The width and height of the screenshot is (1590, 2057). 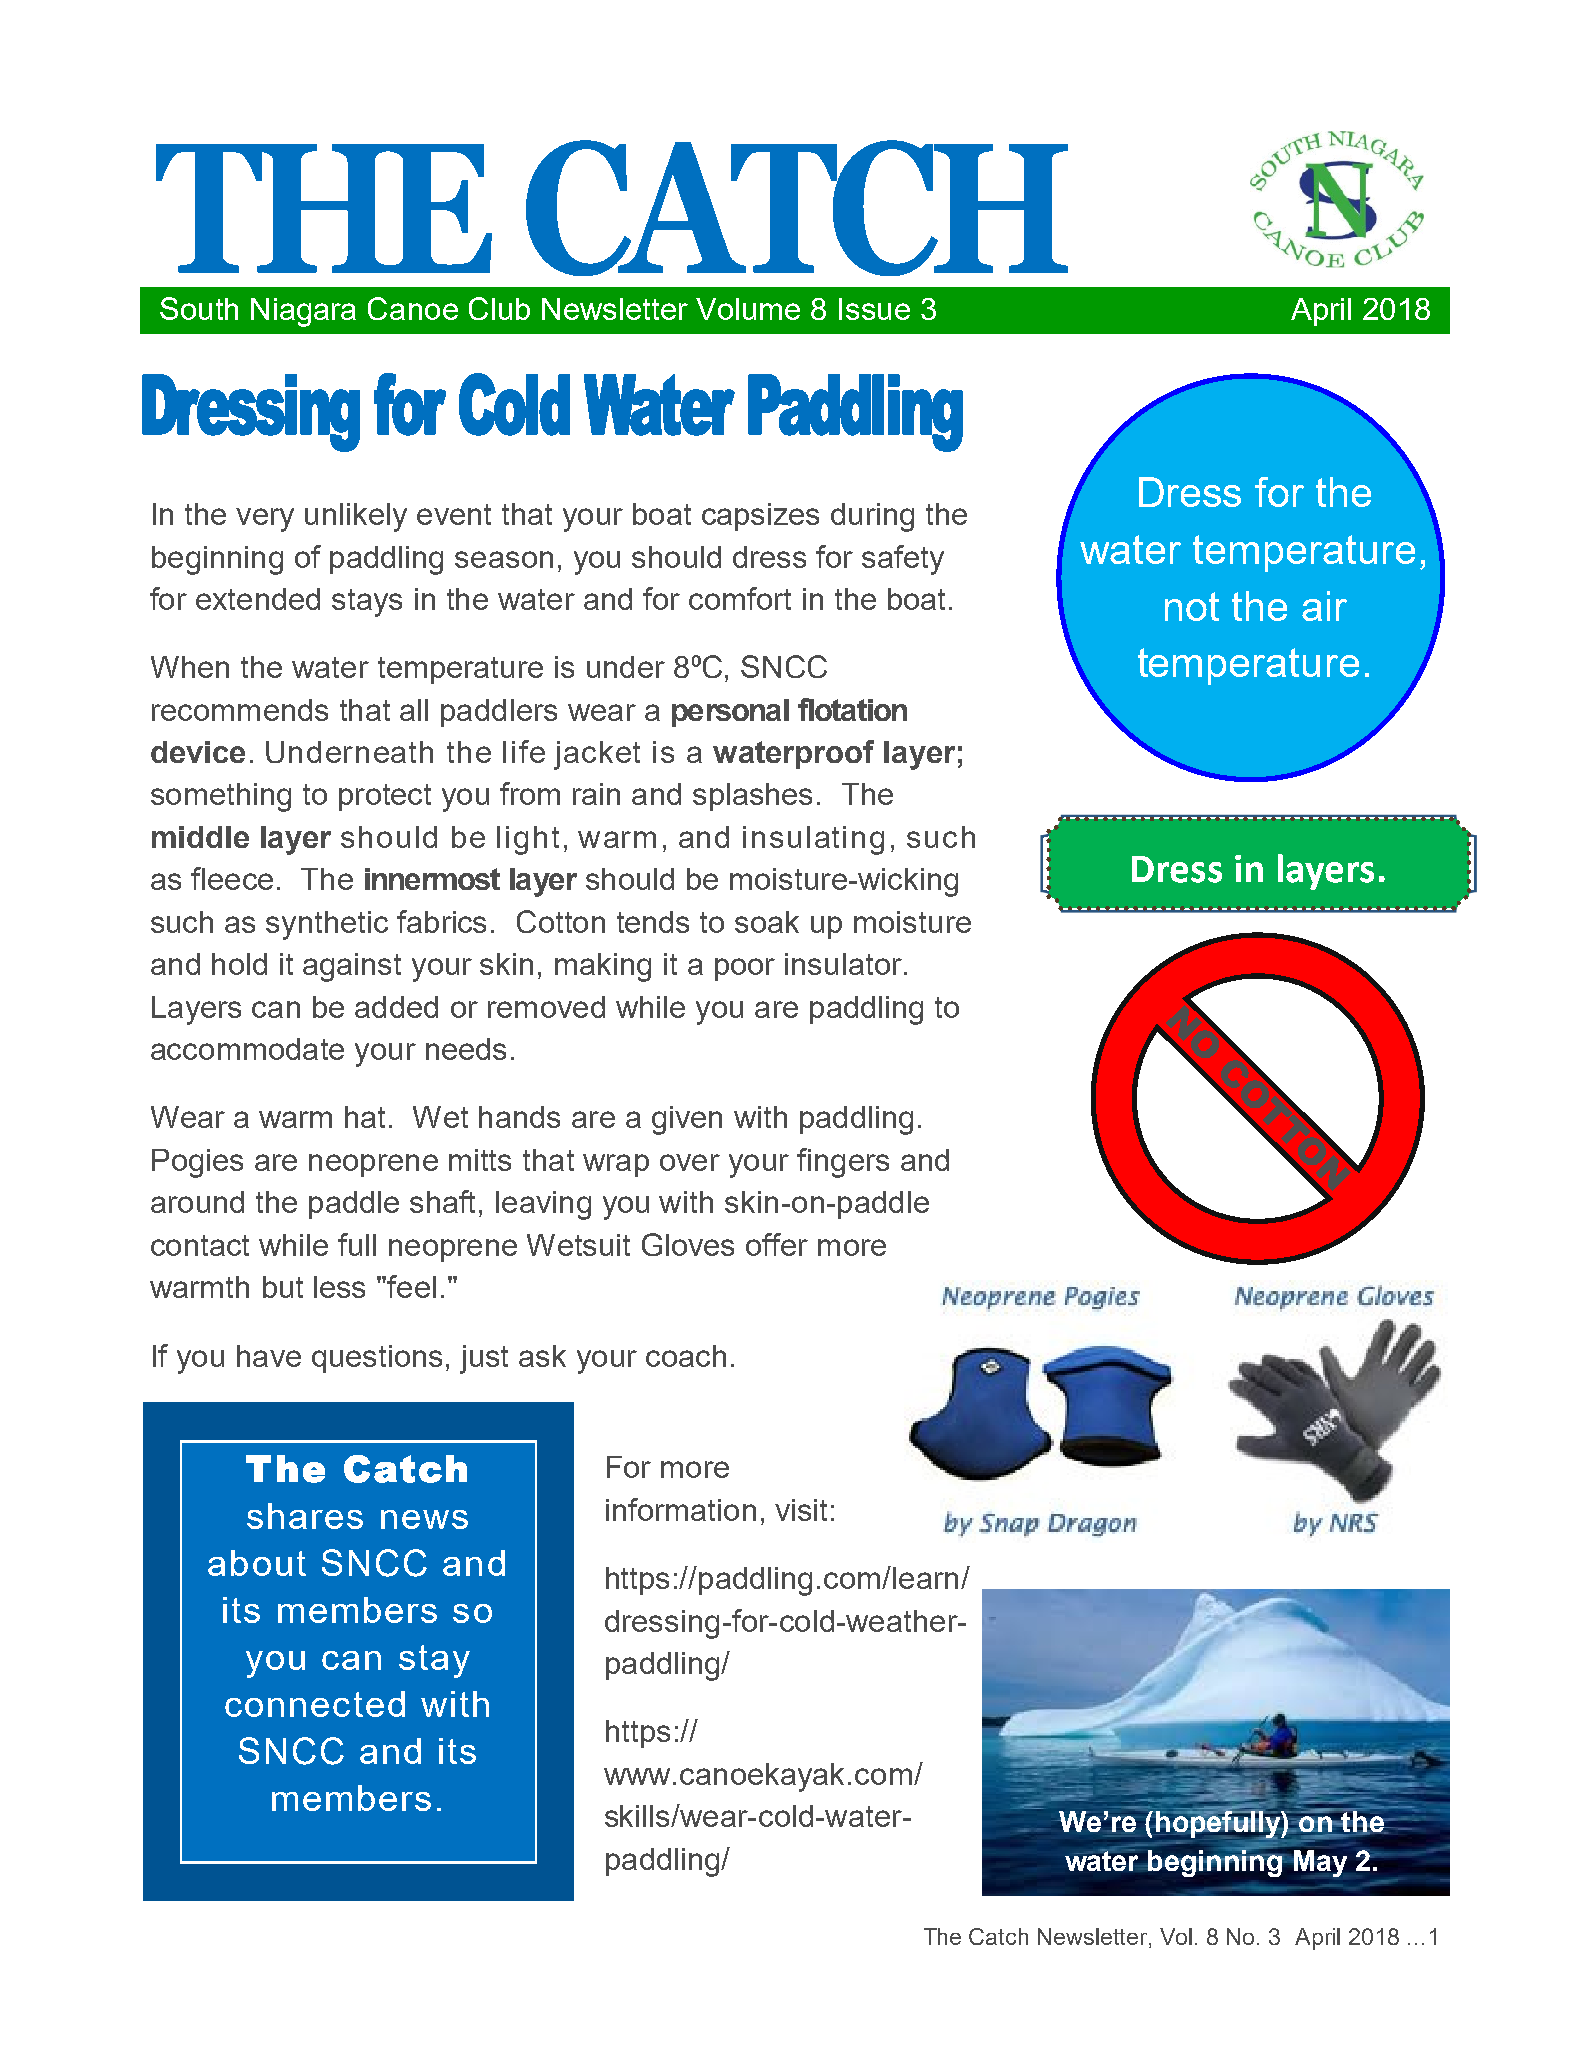 I want to click on visit, so click(x=801, y=1510).
